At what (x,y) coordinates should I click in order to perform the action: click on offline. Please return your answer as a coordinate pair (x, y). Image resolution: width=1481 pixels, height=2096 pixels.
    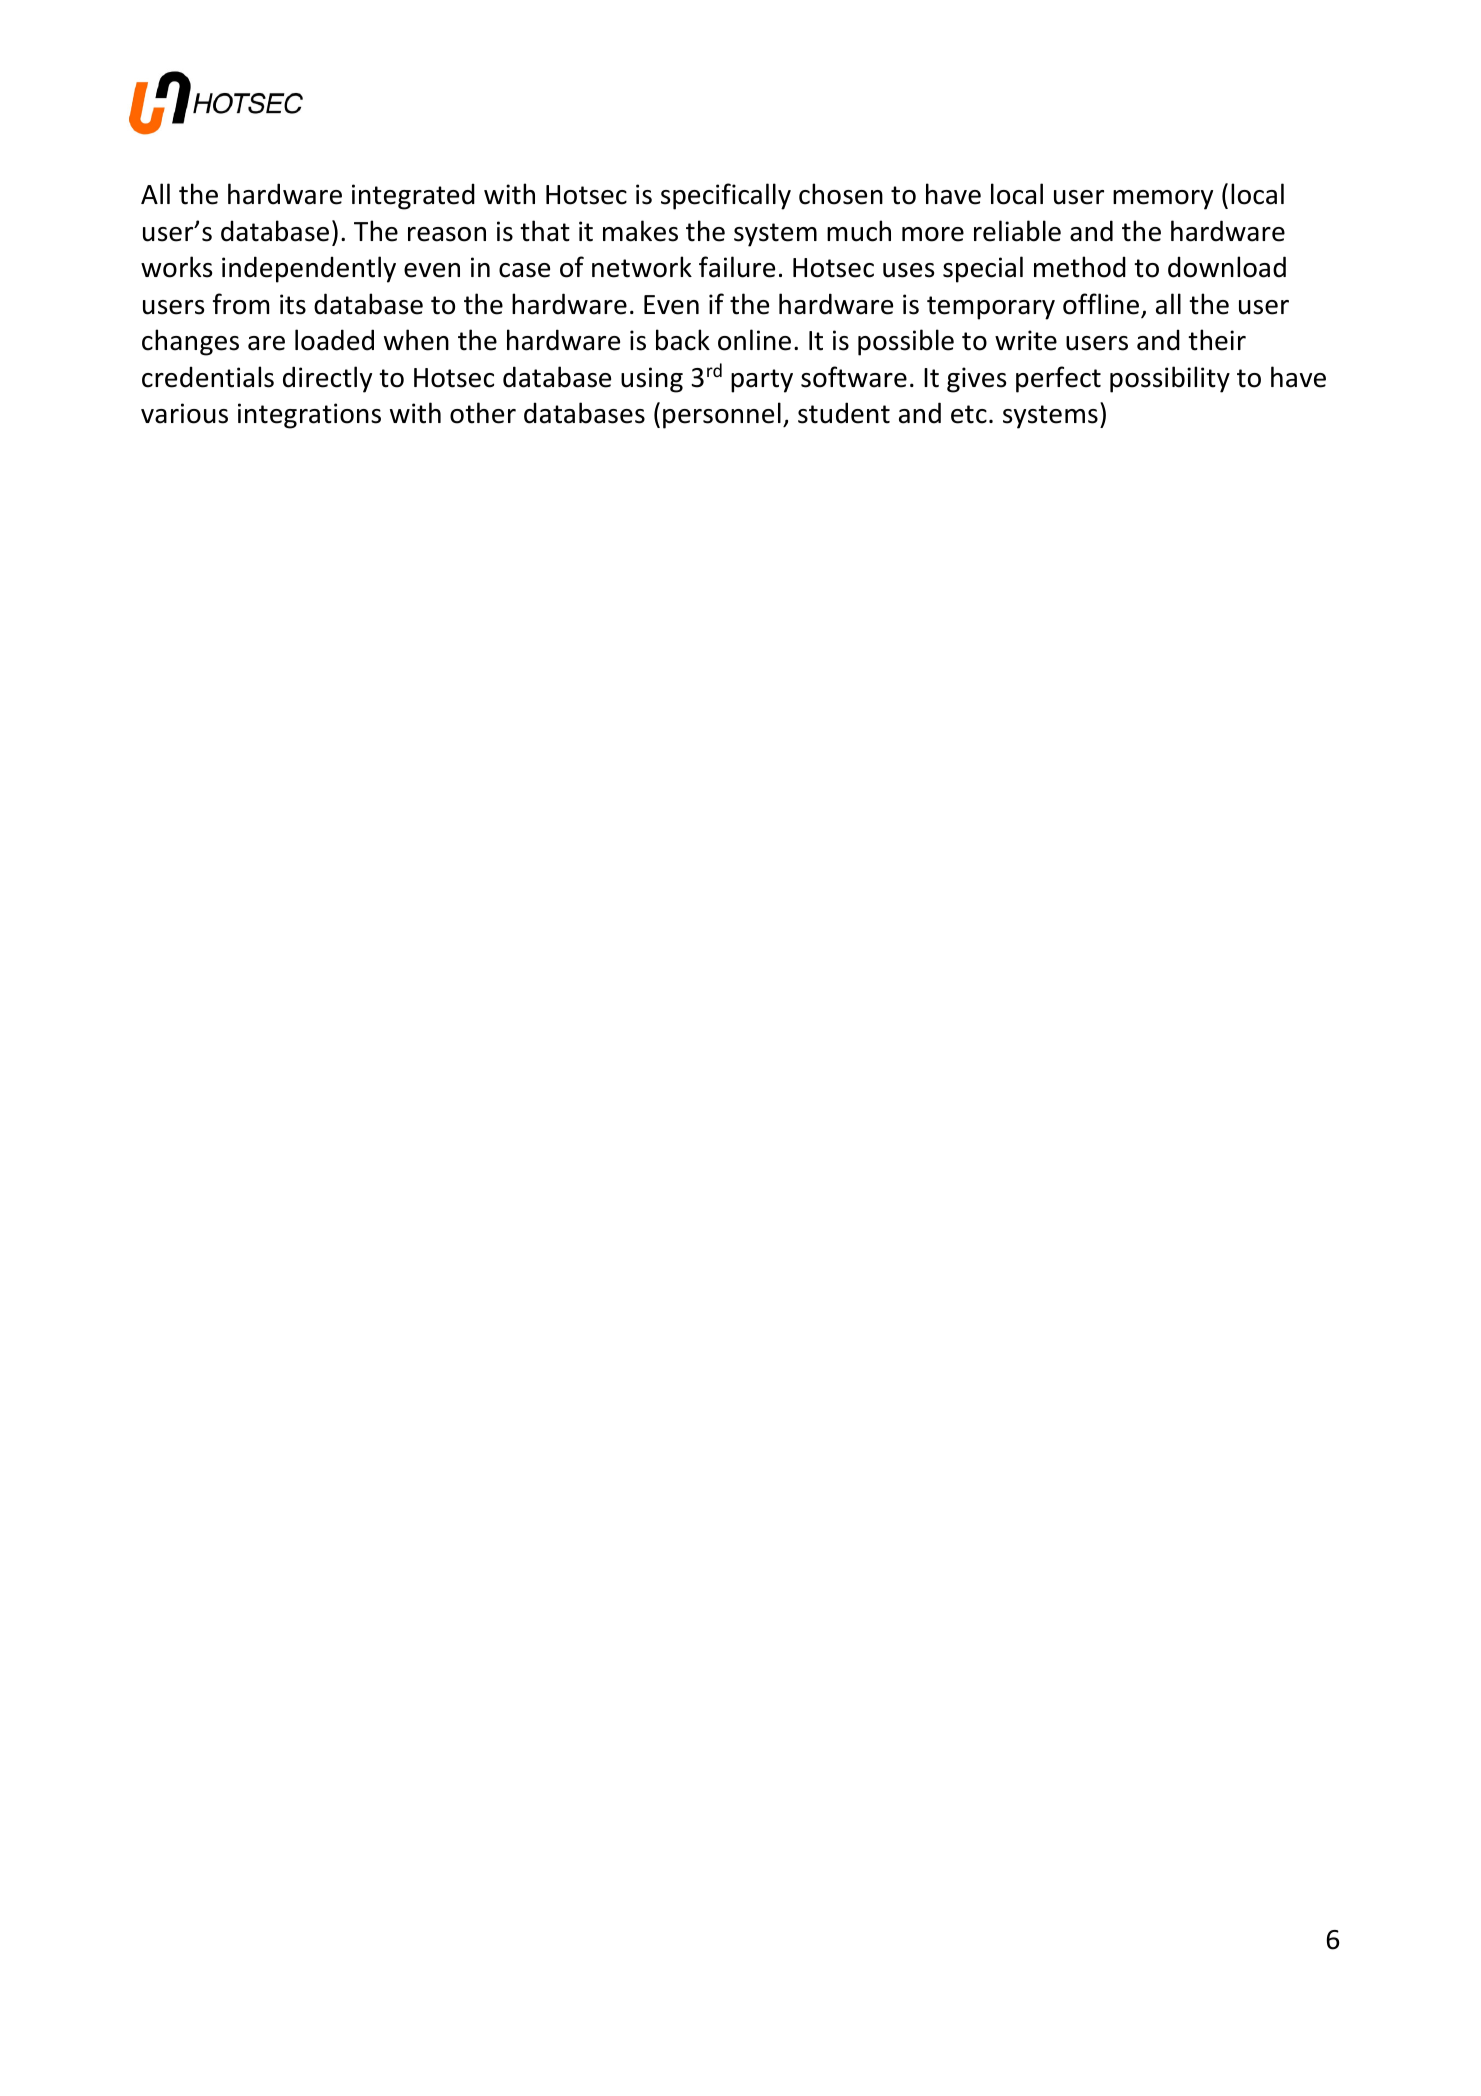
    Looking at the image, I should click on (1102, 305).
